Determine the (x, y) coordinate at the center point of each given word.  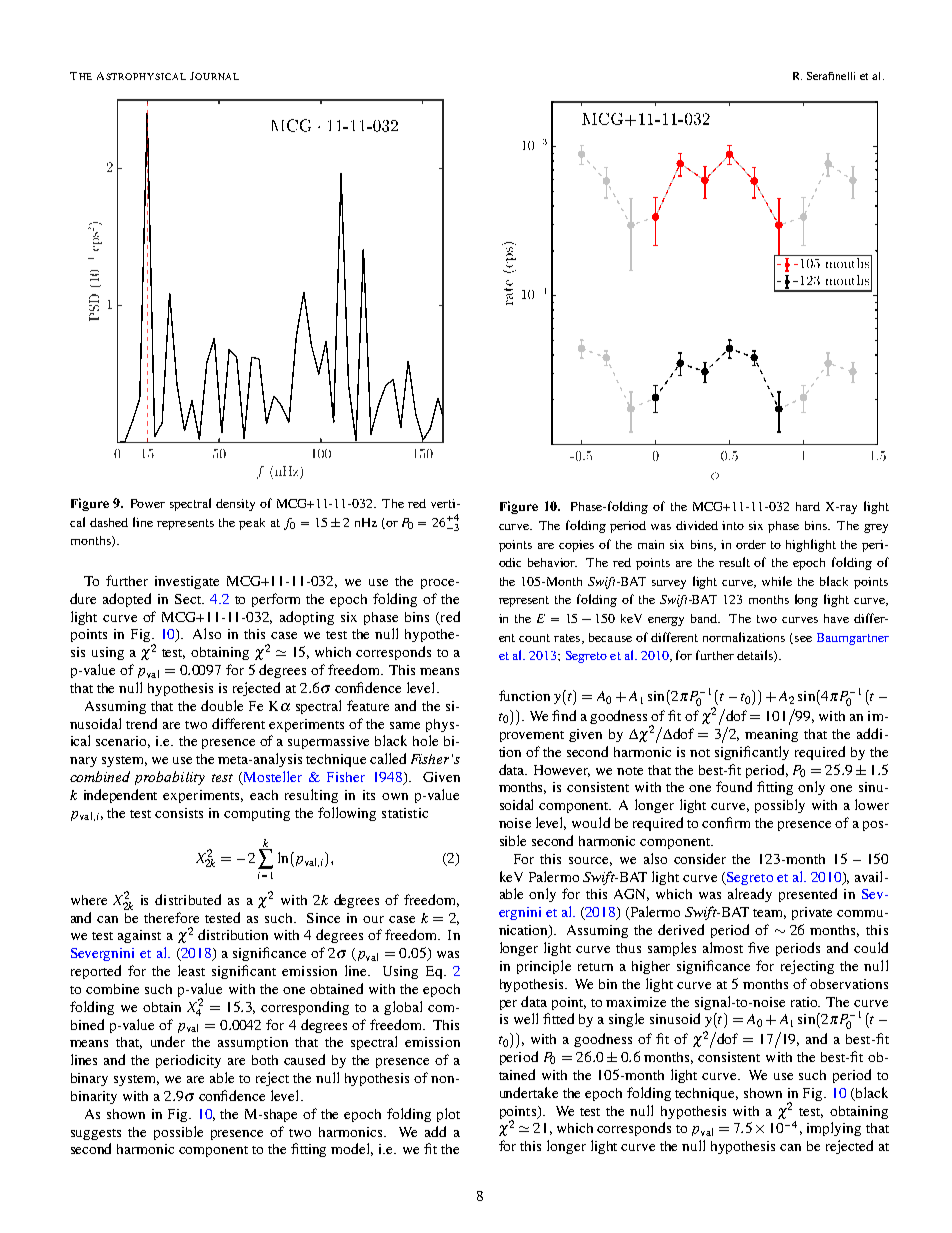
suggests (96, 1134)
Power (148, 503)
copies (576, 546)
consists (179, 813)
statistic (405, 813)
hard (808, 506)
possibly (780, 806)
